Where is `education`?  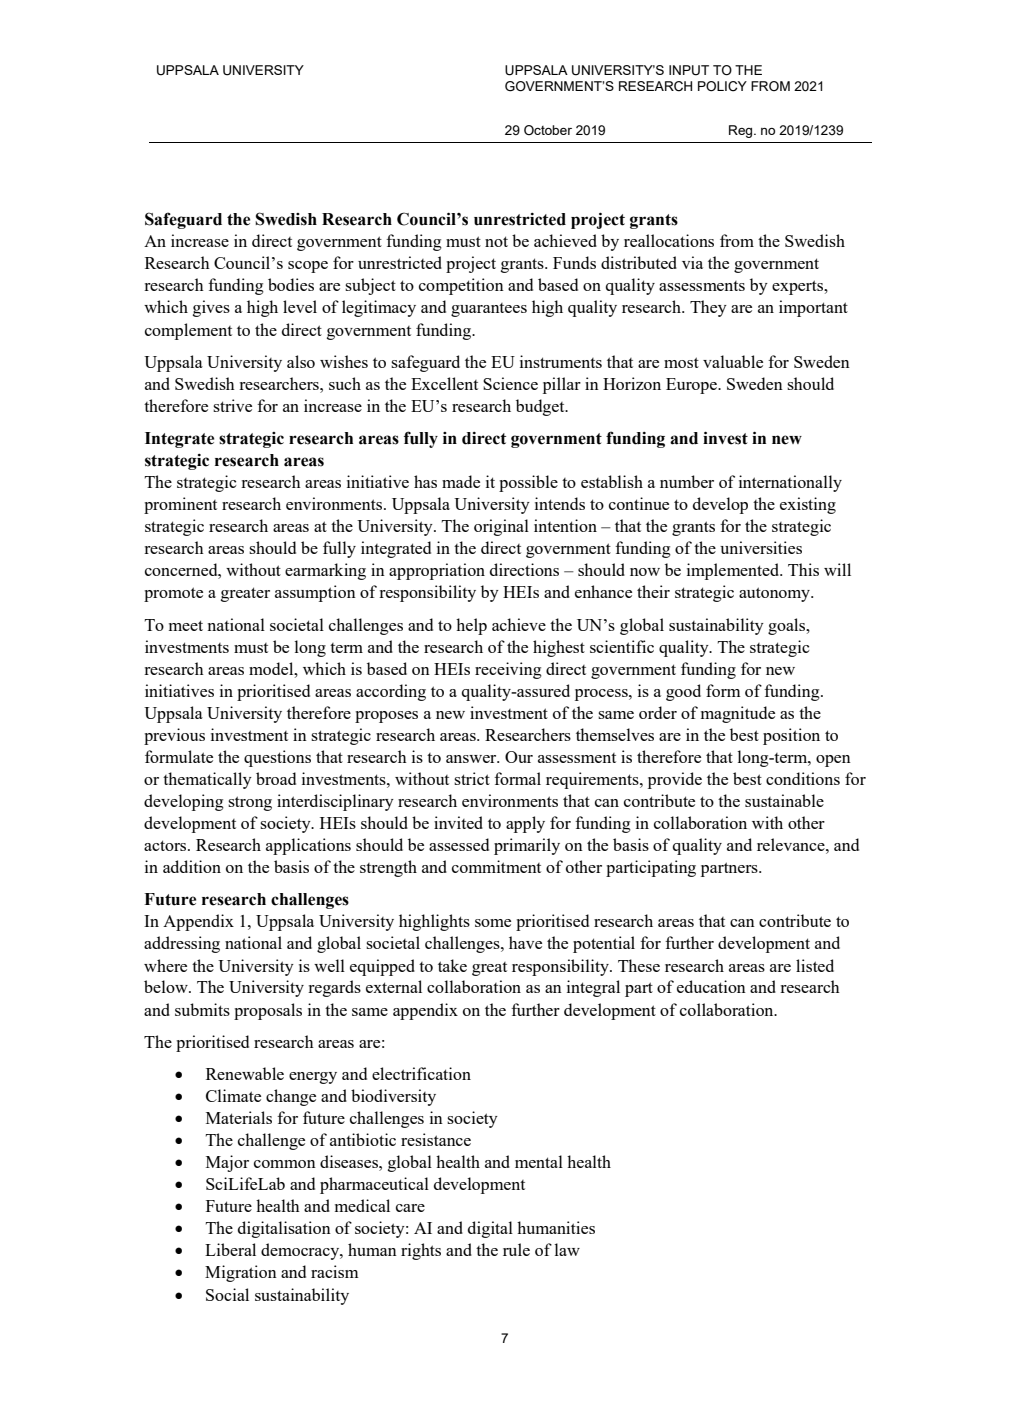 education is located at coordinates (711, 986).
